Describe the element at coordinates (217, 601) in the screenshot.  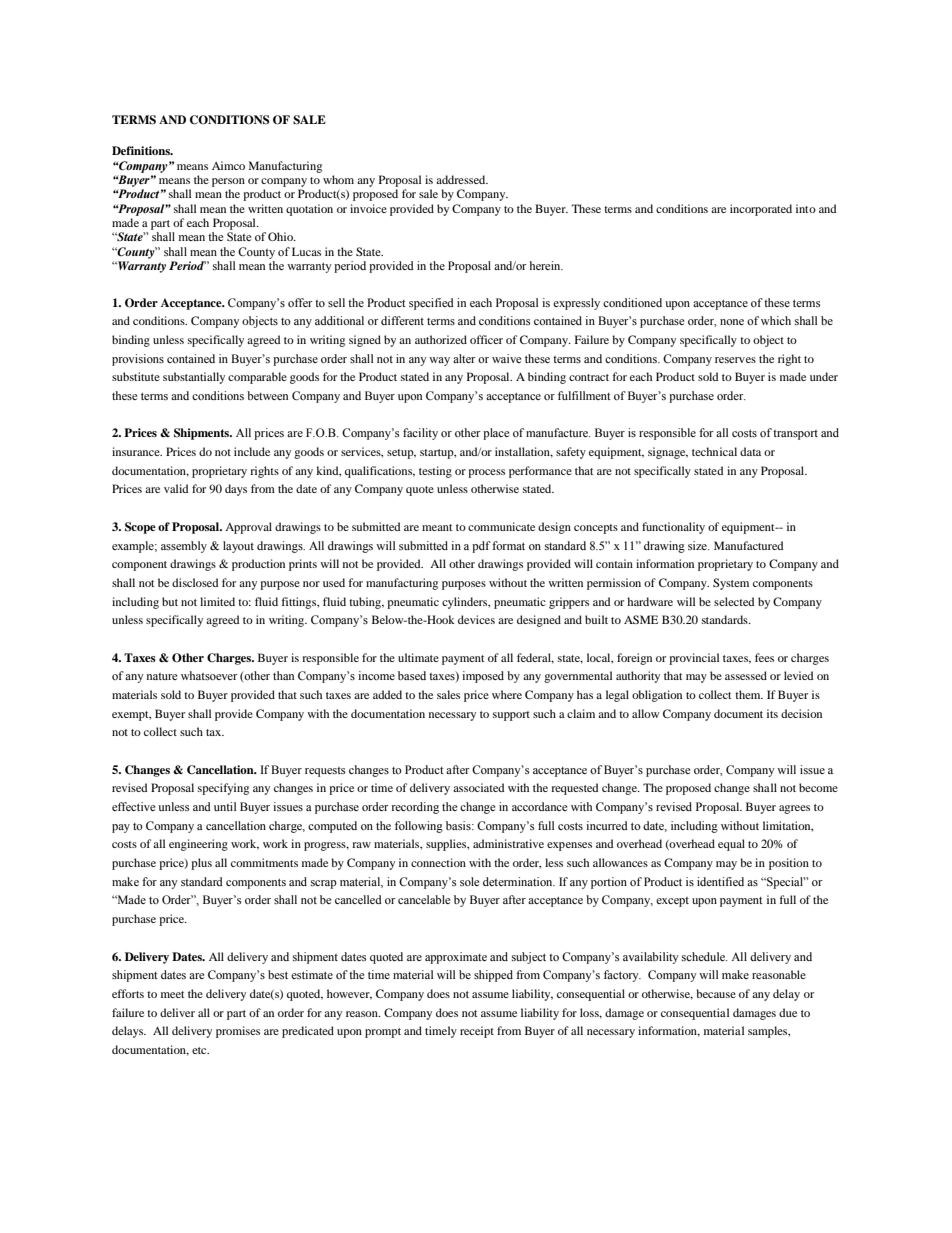
I see `limited` at that location.
